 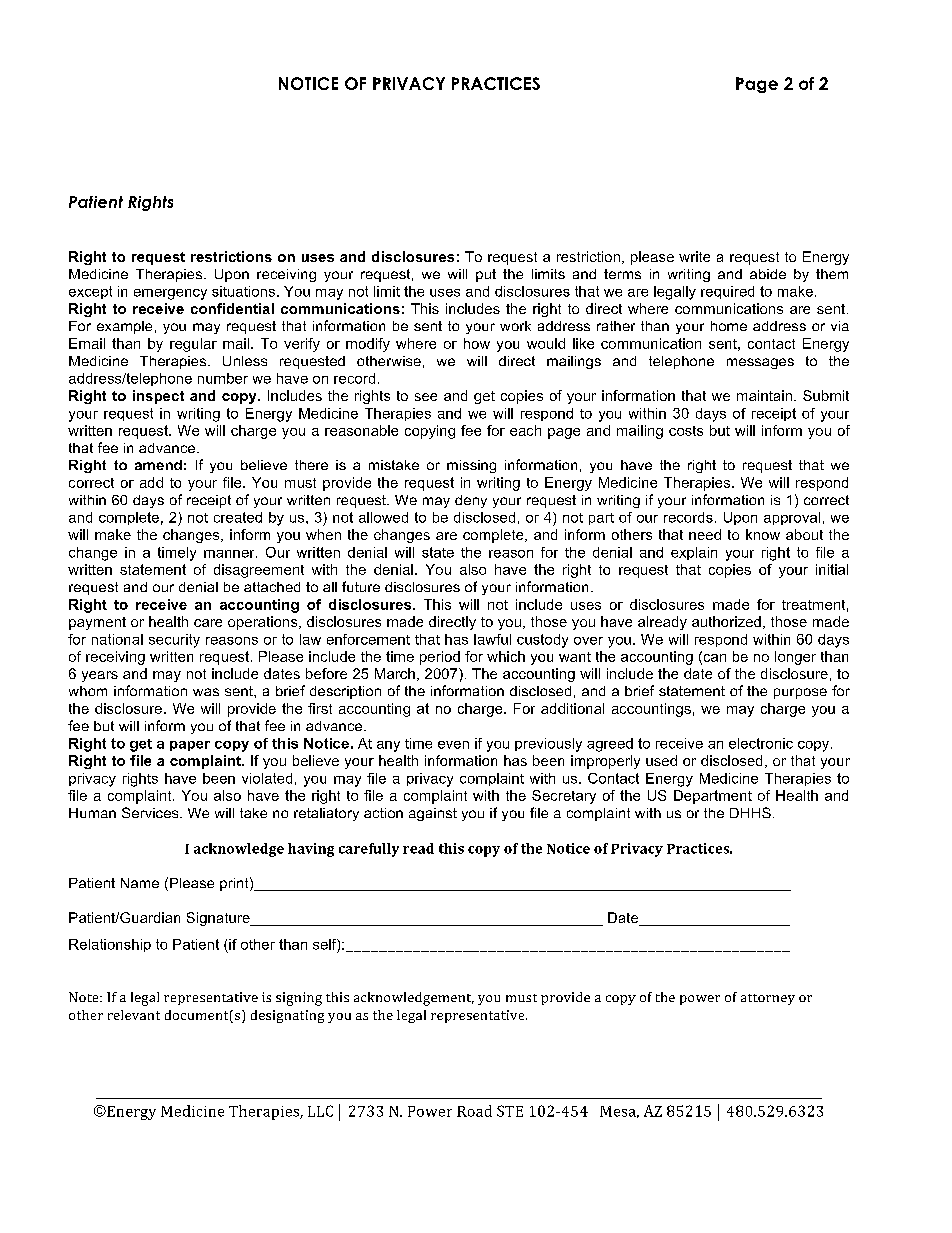 I want to click on against, so click(x=433, y=814).
